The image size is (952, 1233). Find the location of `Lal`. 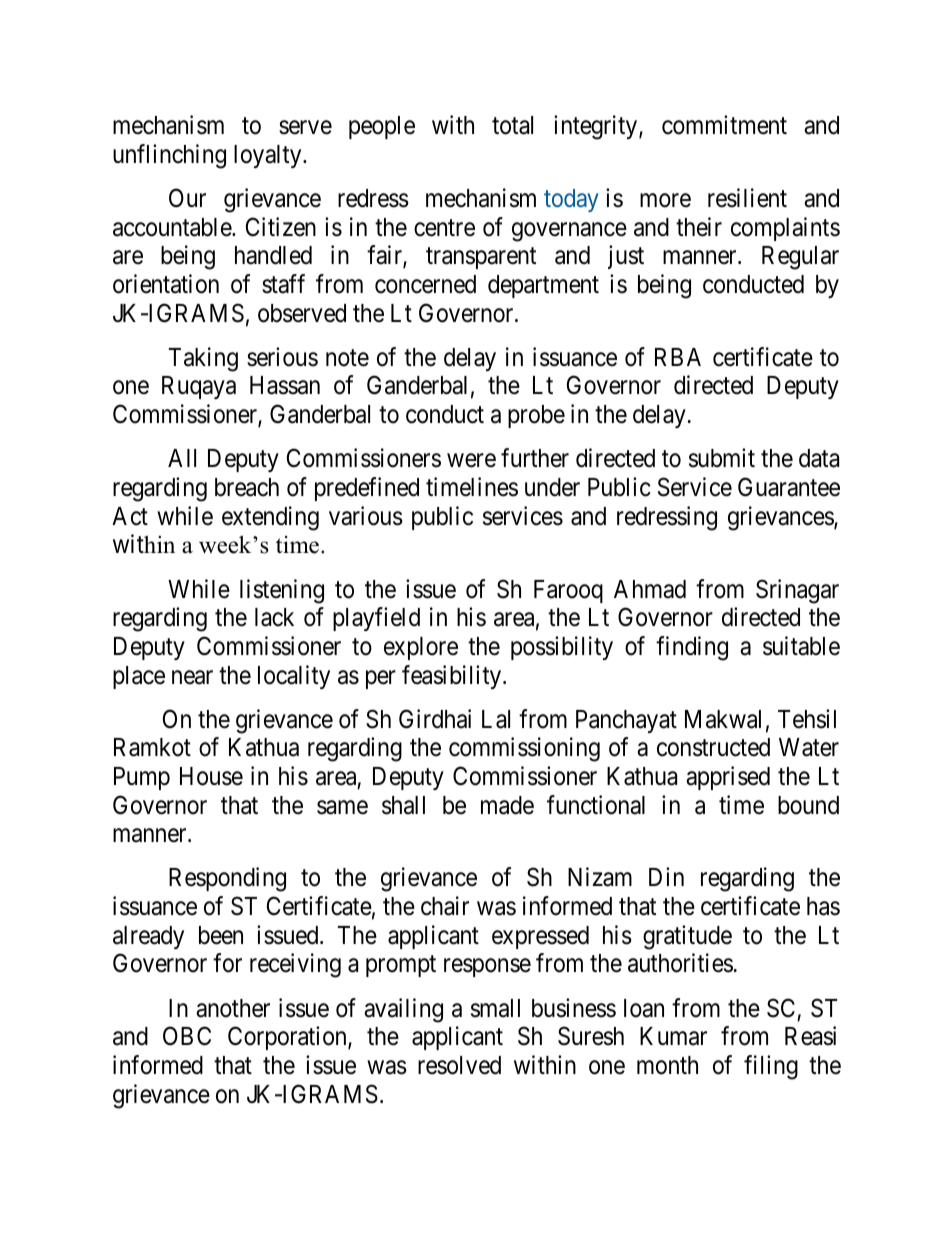

Lal is located at coordinates (496, 719).
